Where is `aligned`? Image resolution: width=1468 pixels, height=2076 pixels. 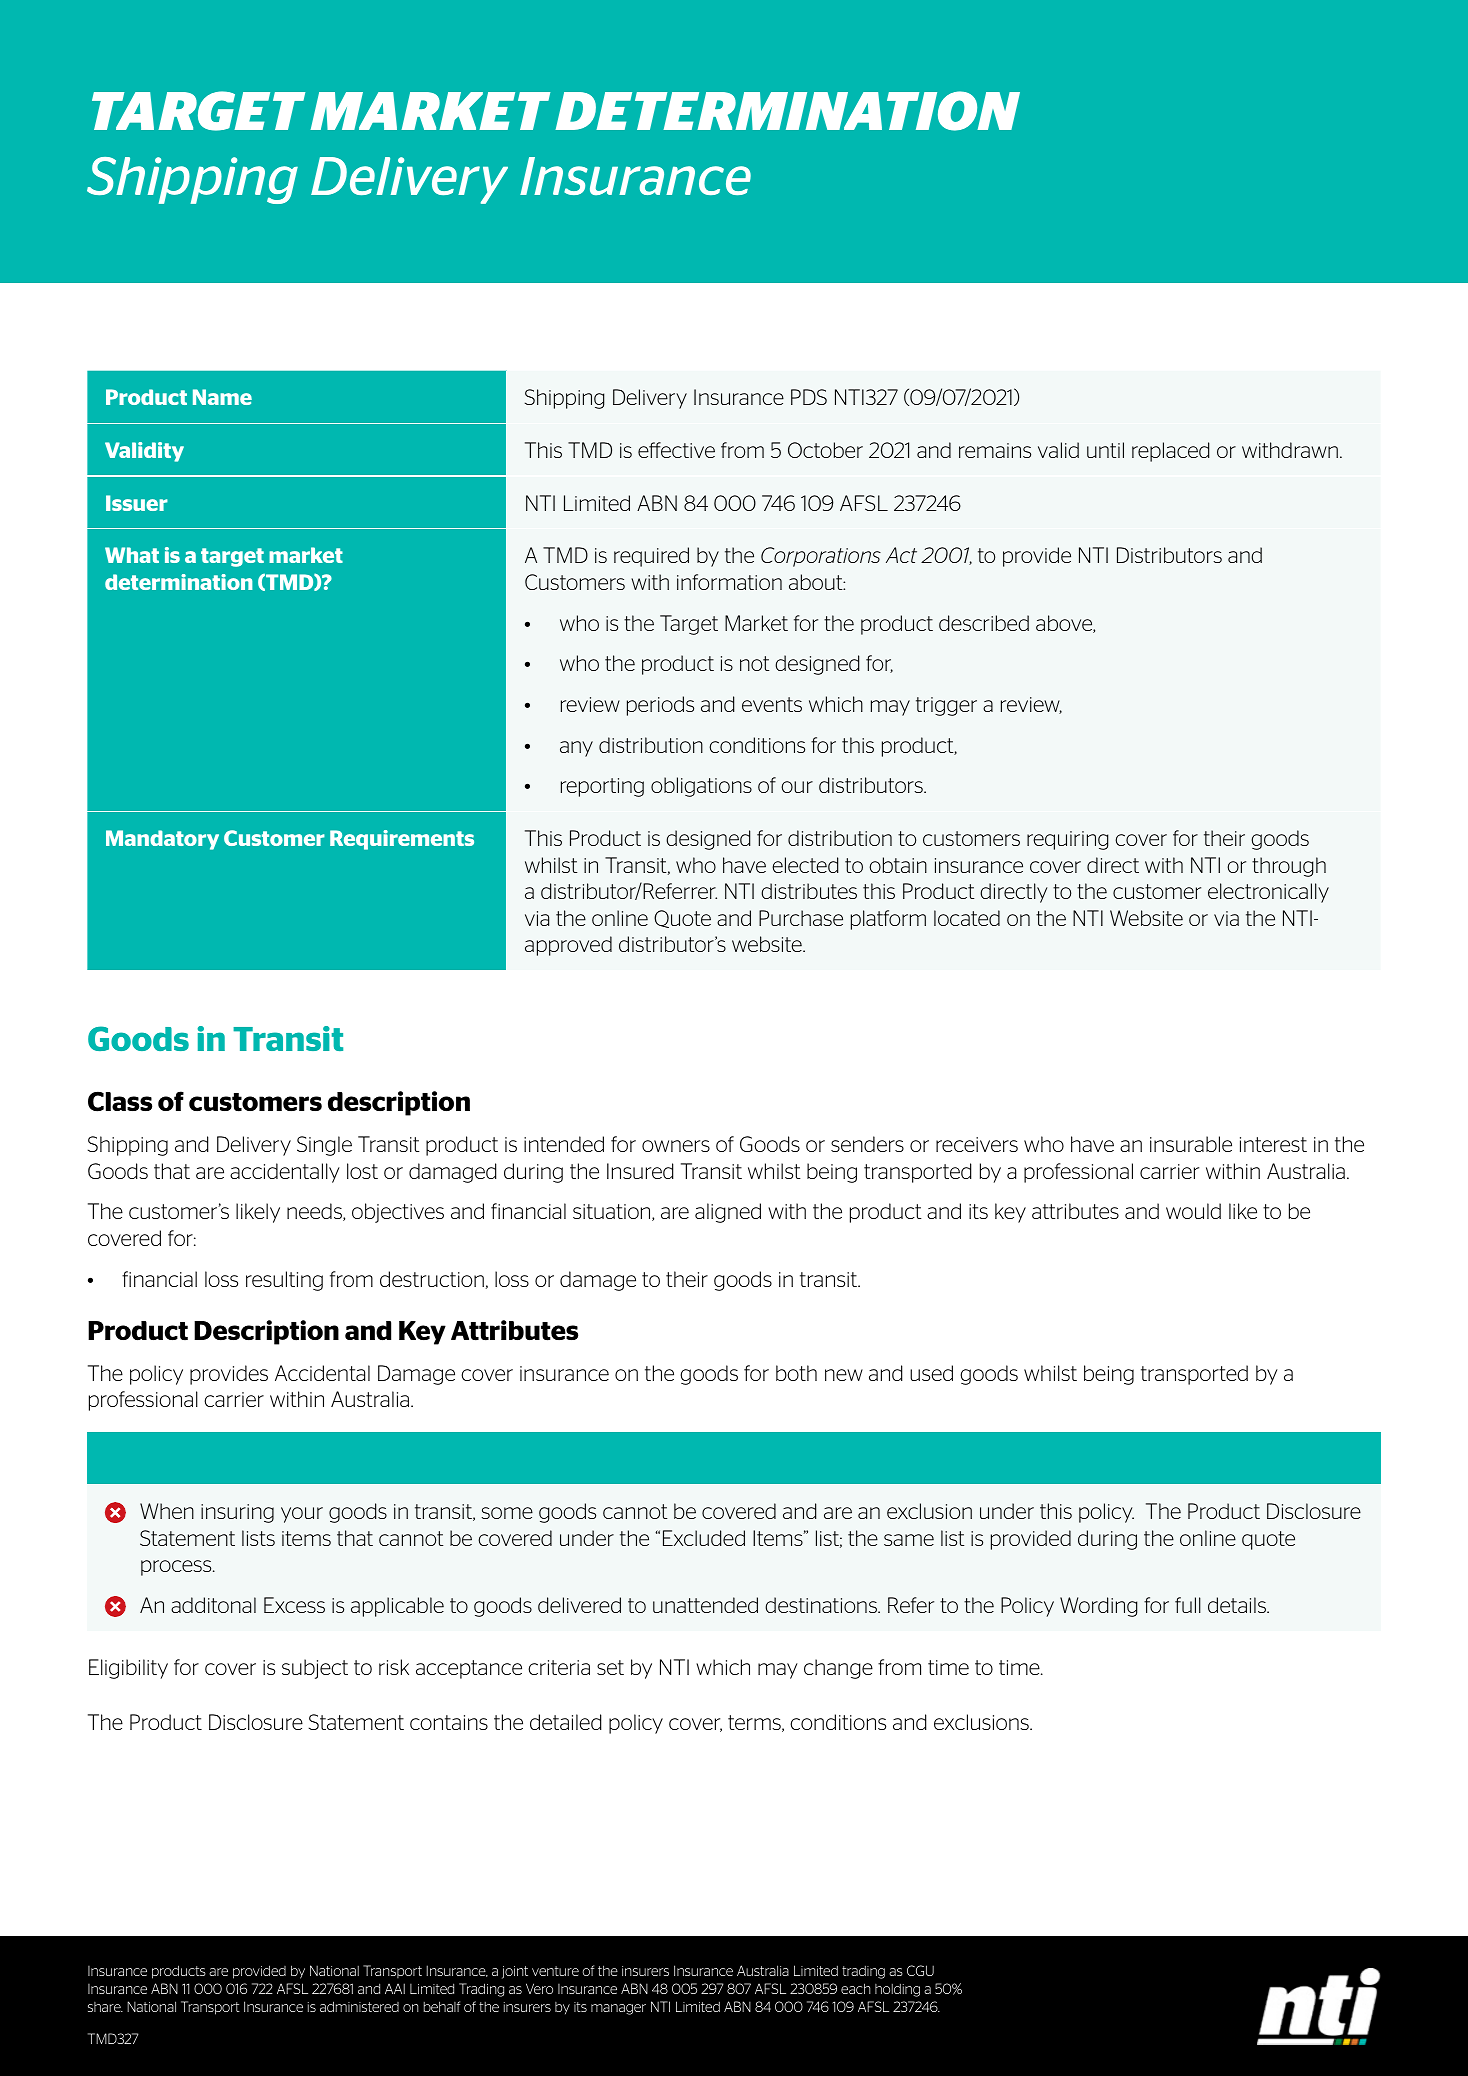 aligned is located at coordinates (728, 1213).
